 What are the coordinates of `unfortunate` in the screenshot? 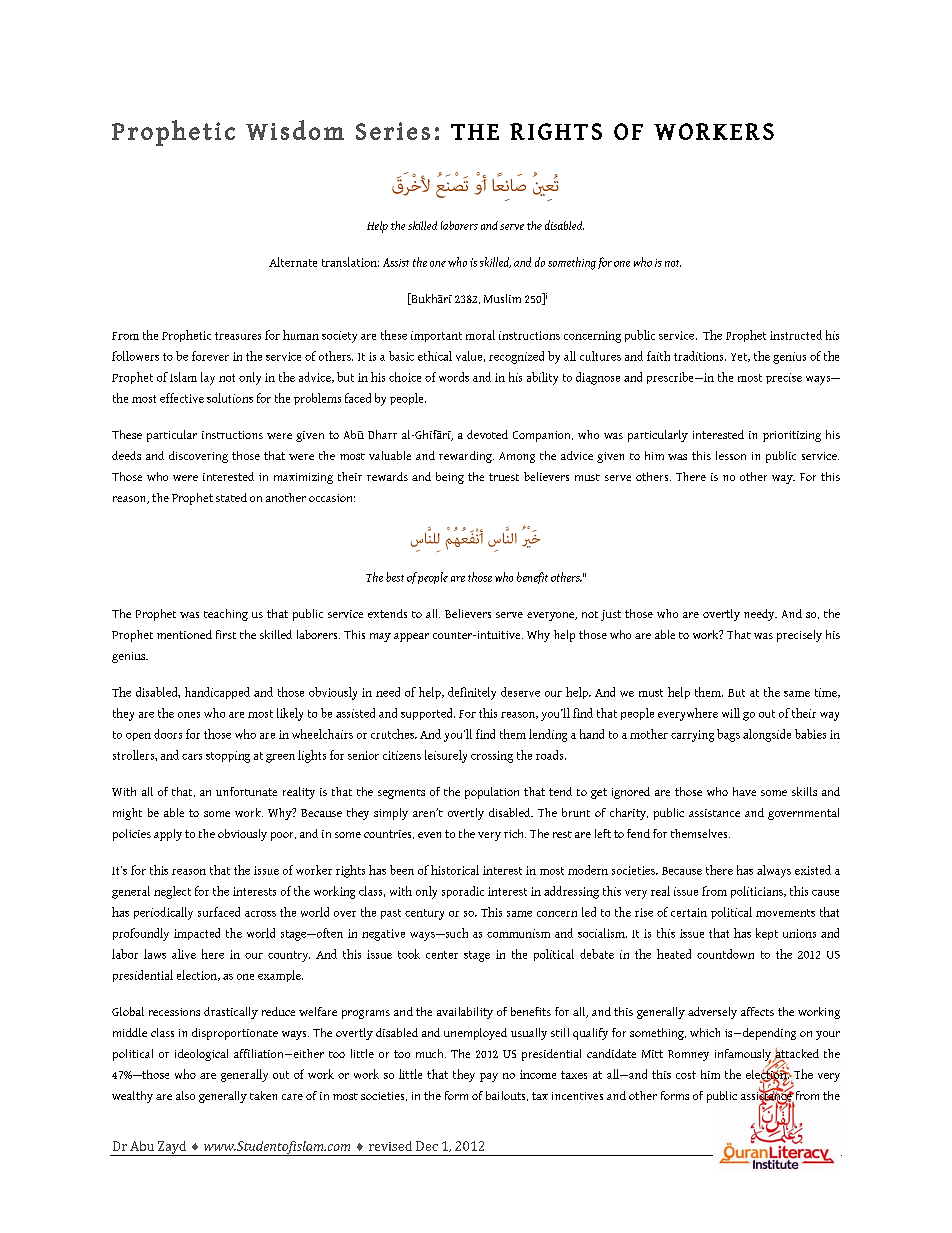 It's located at (246, 791).
